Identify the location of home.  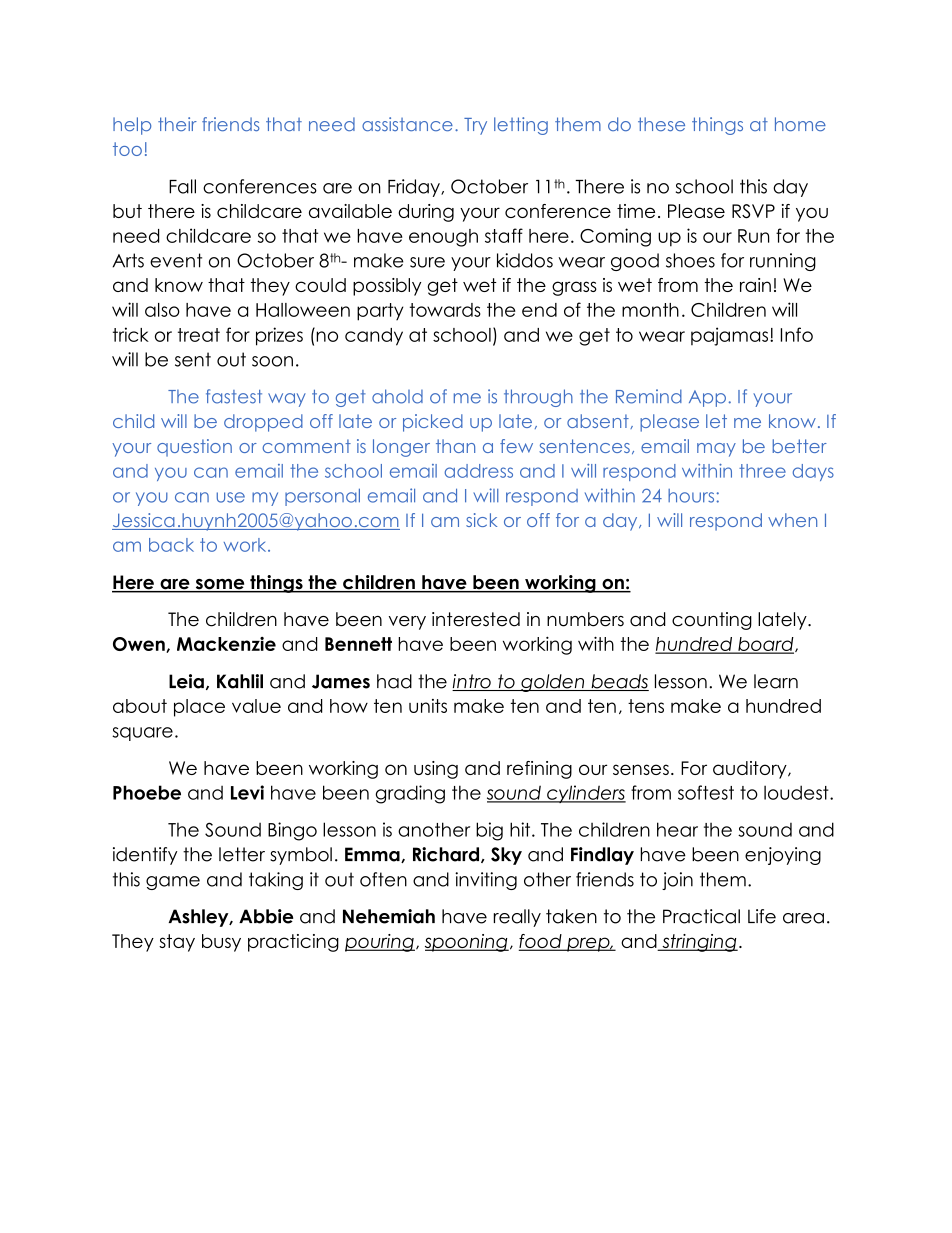
(800, 124).
